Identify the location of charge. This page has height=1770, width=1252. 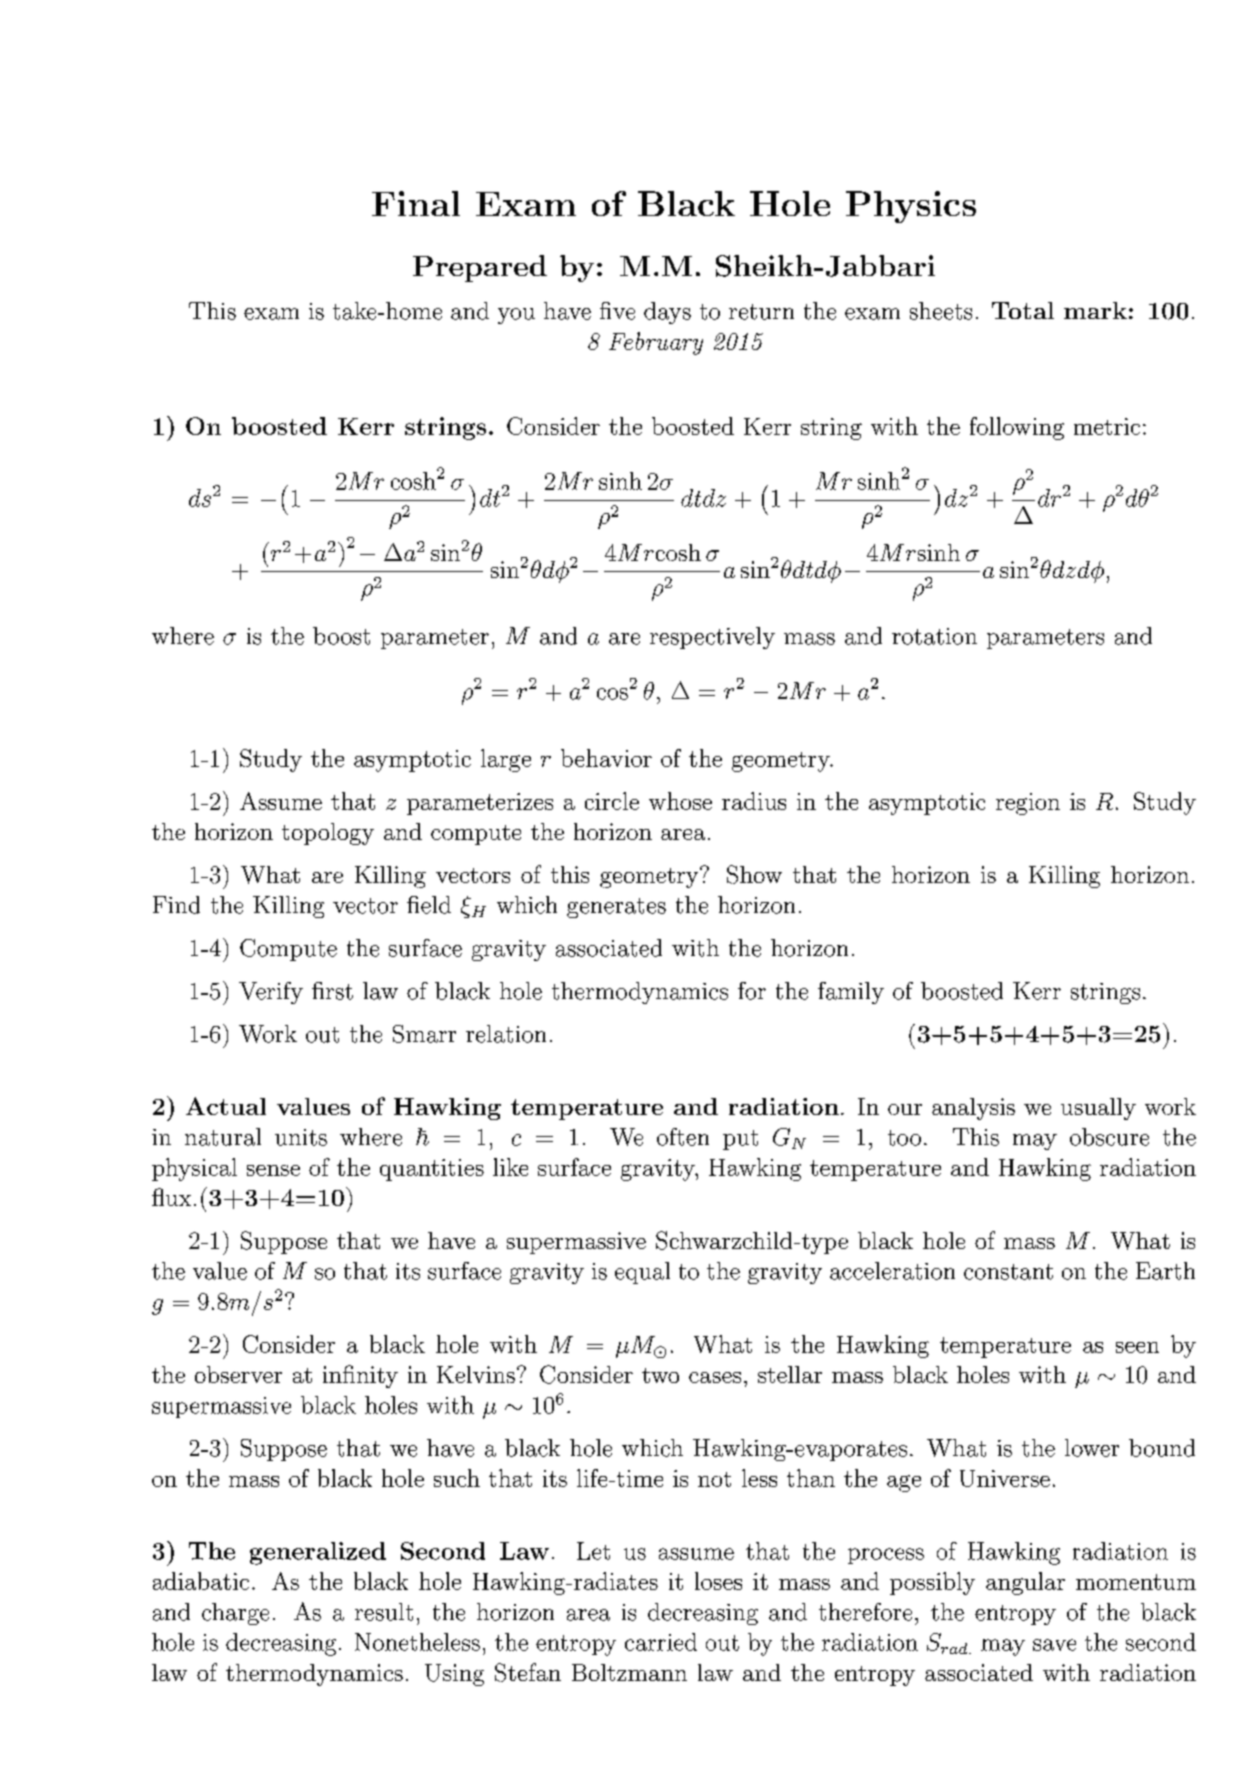
(235, 1614).
